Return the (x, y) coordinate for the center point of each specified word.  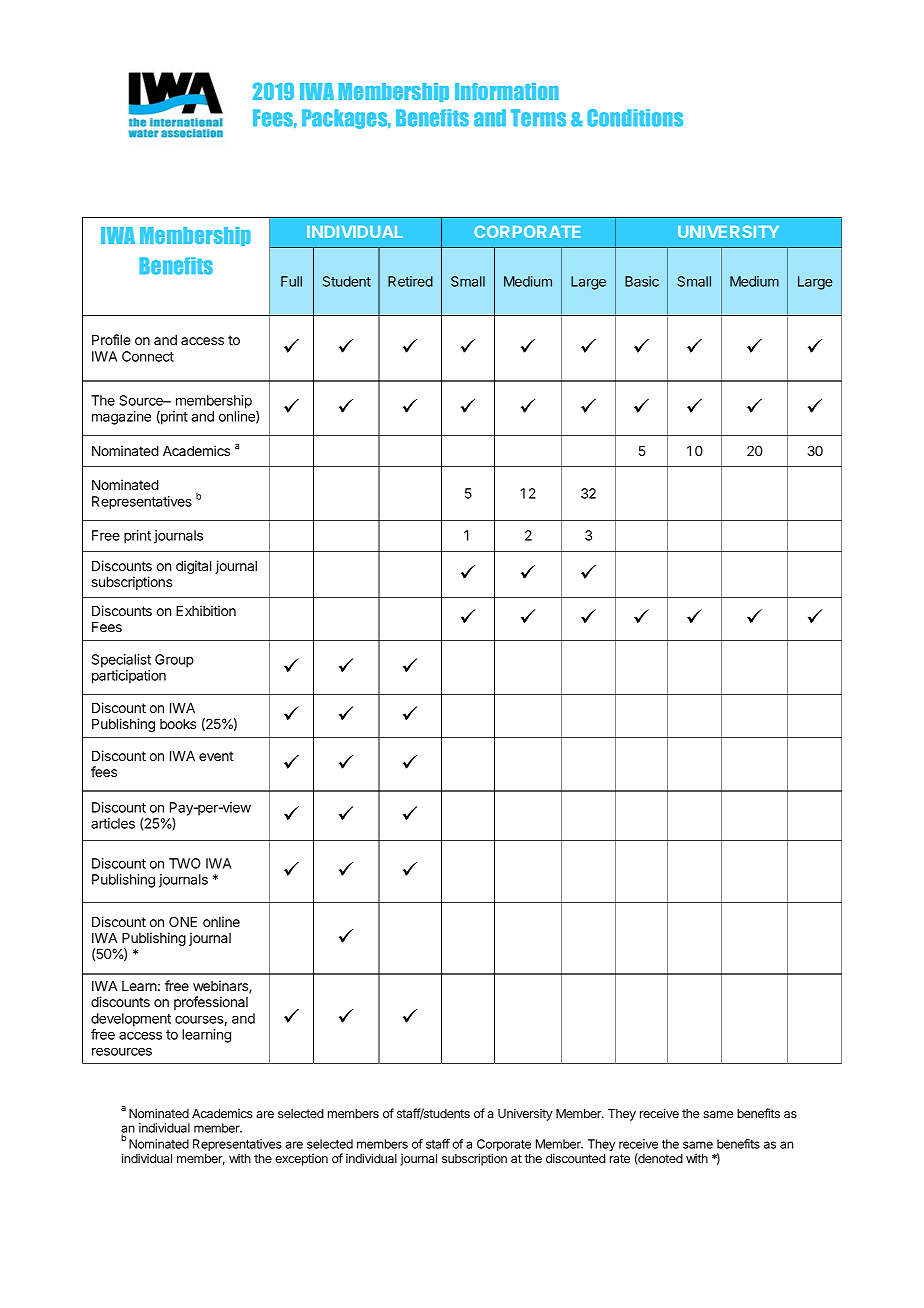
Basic (642, 281)
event (216, 756)
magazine (121, 418)
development (131, 1020)
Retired (410, 281)
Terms (538, 118)
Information (507, 91)
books (178, 724)
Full (291, 281)
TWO (185, 863)
